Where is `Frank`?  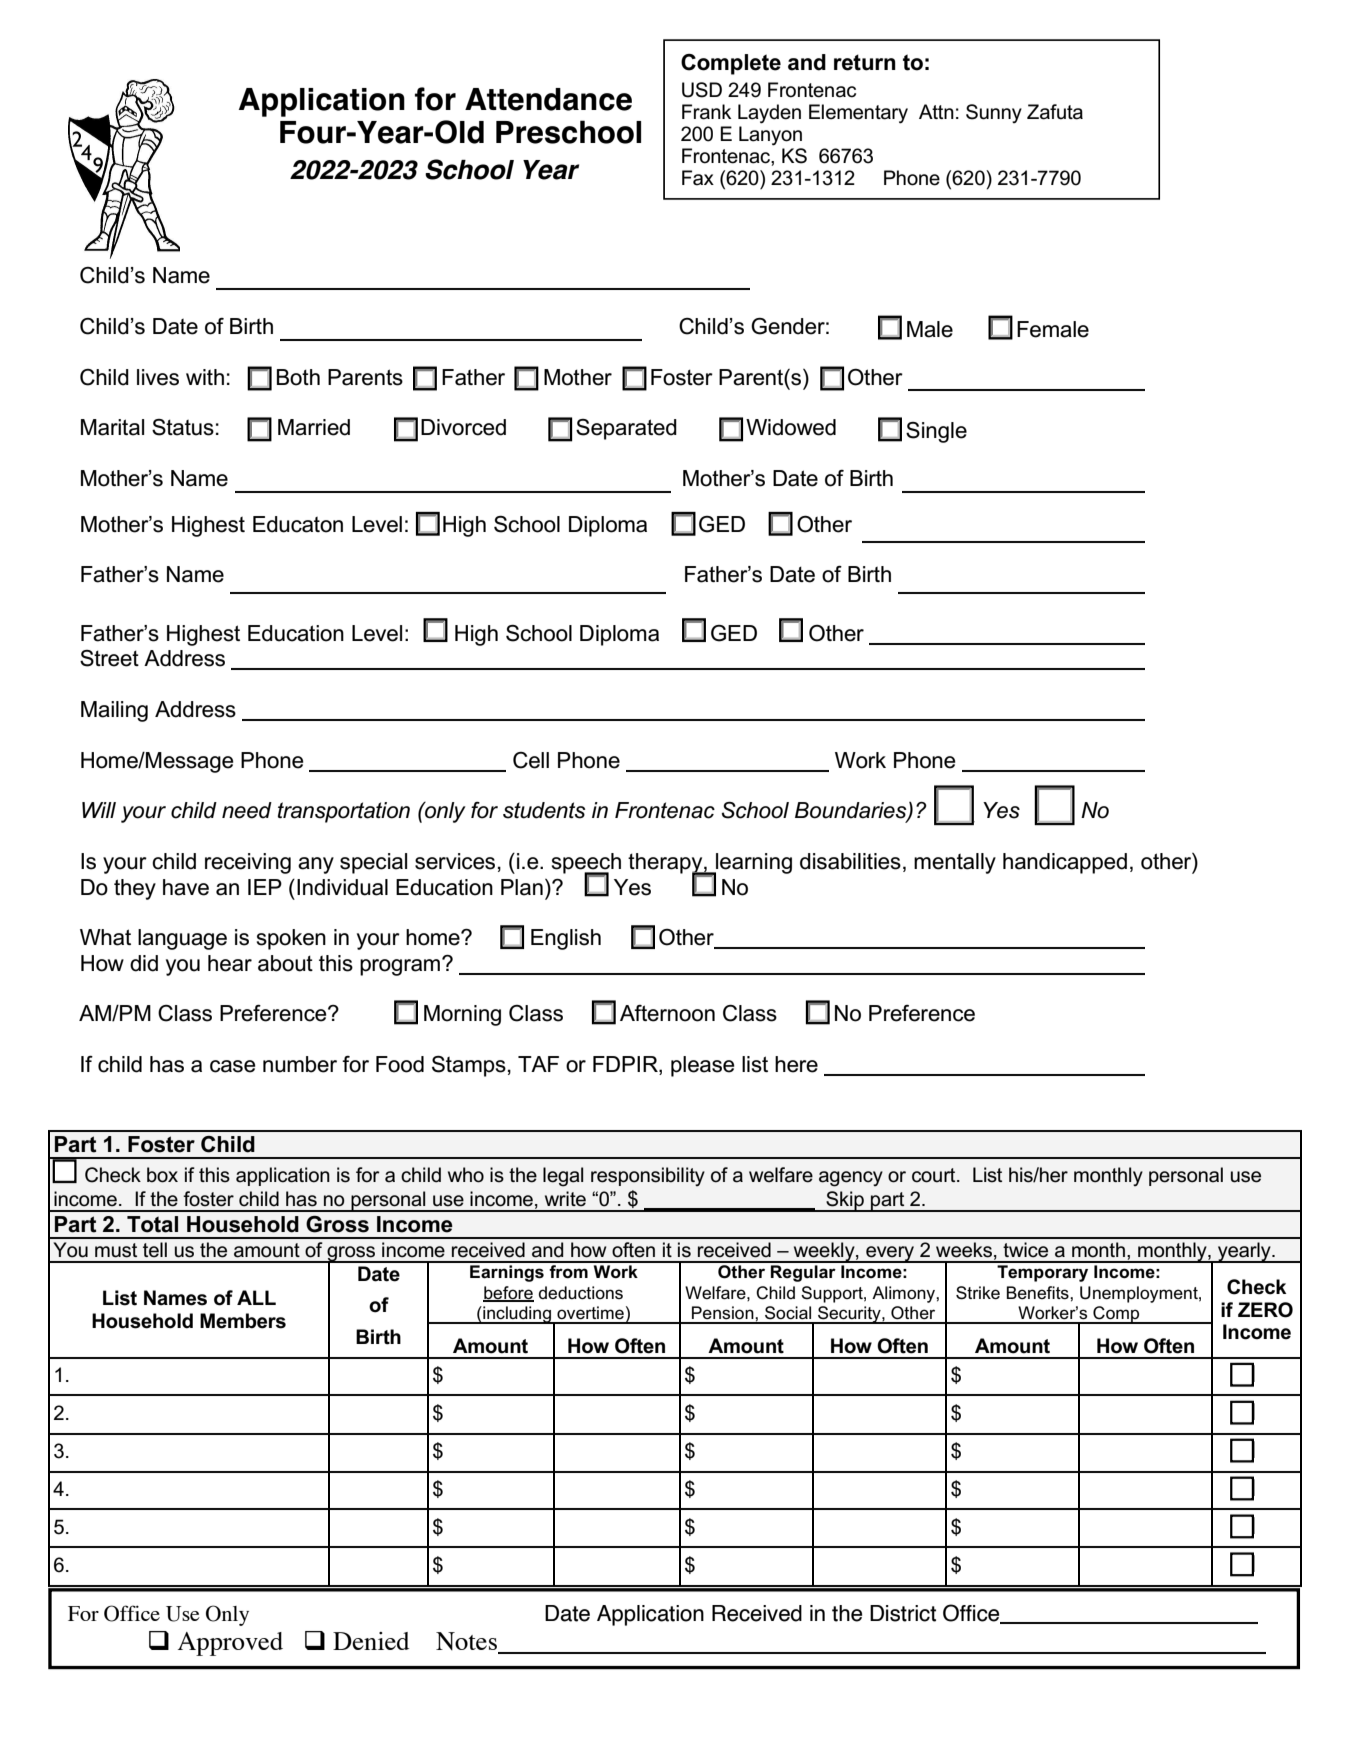
Frank is located at coordinates (706, 112).
